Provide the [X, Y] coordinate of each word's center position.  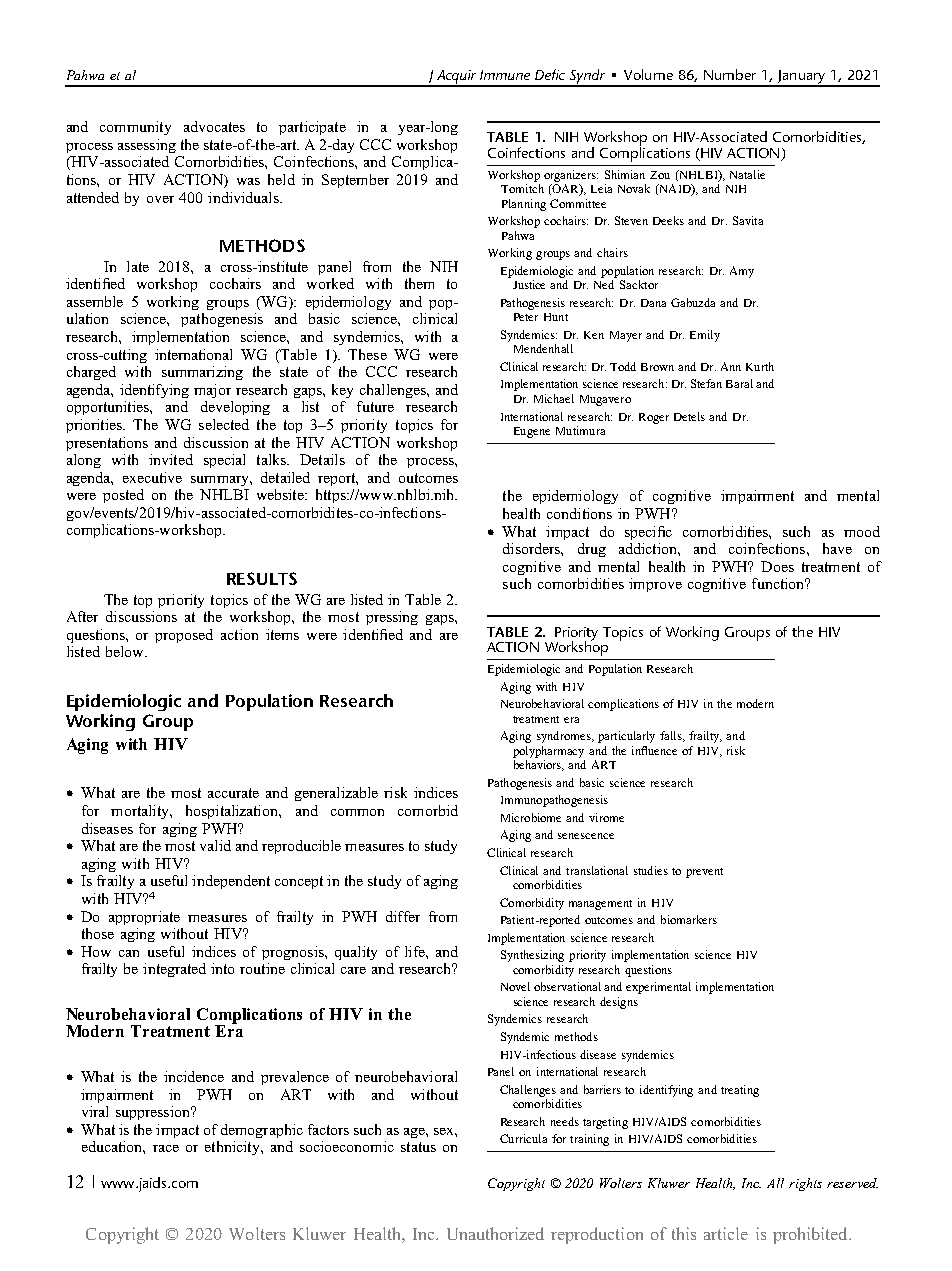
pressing [392, 618]
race [166, 1148]
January [801, 78]
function [779, 583]
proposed [184, 636]
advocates [214, 126]
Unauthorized [495, 1233]
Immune [505, 75]
